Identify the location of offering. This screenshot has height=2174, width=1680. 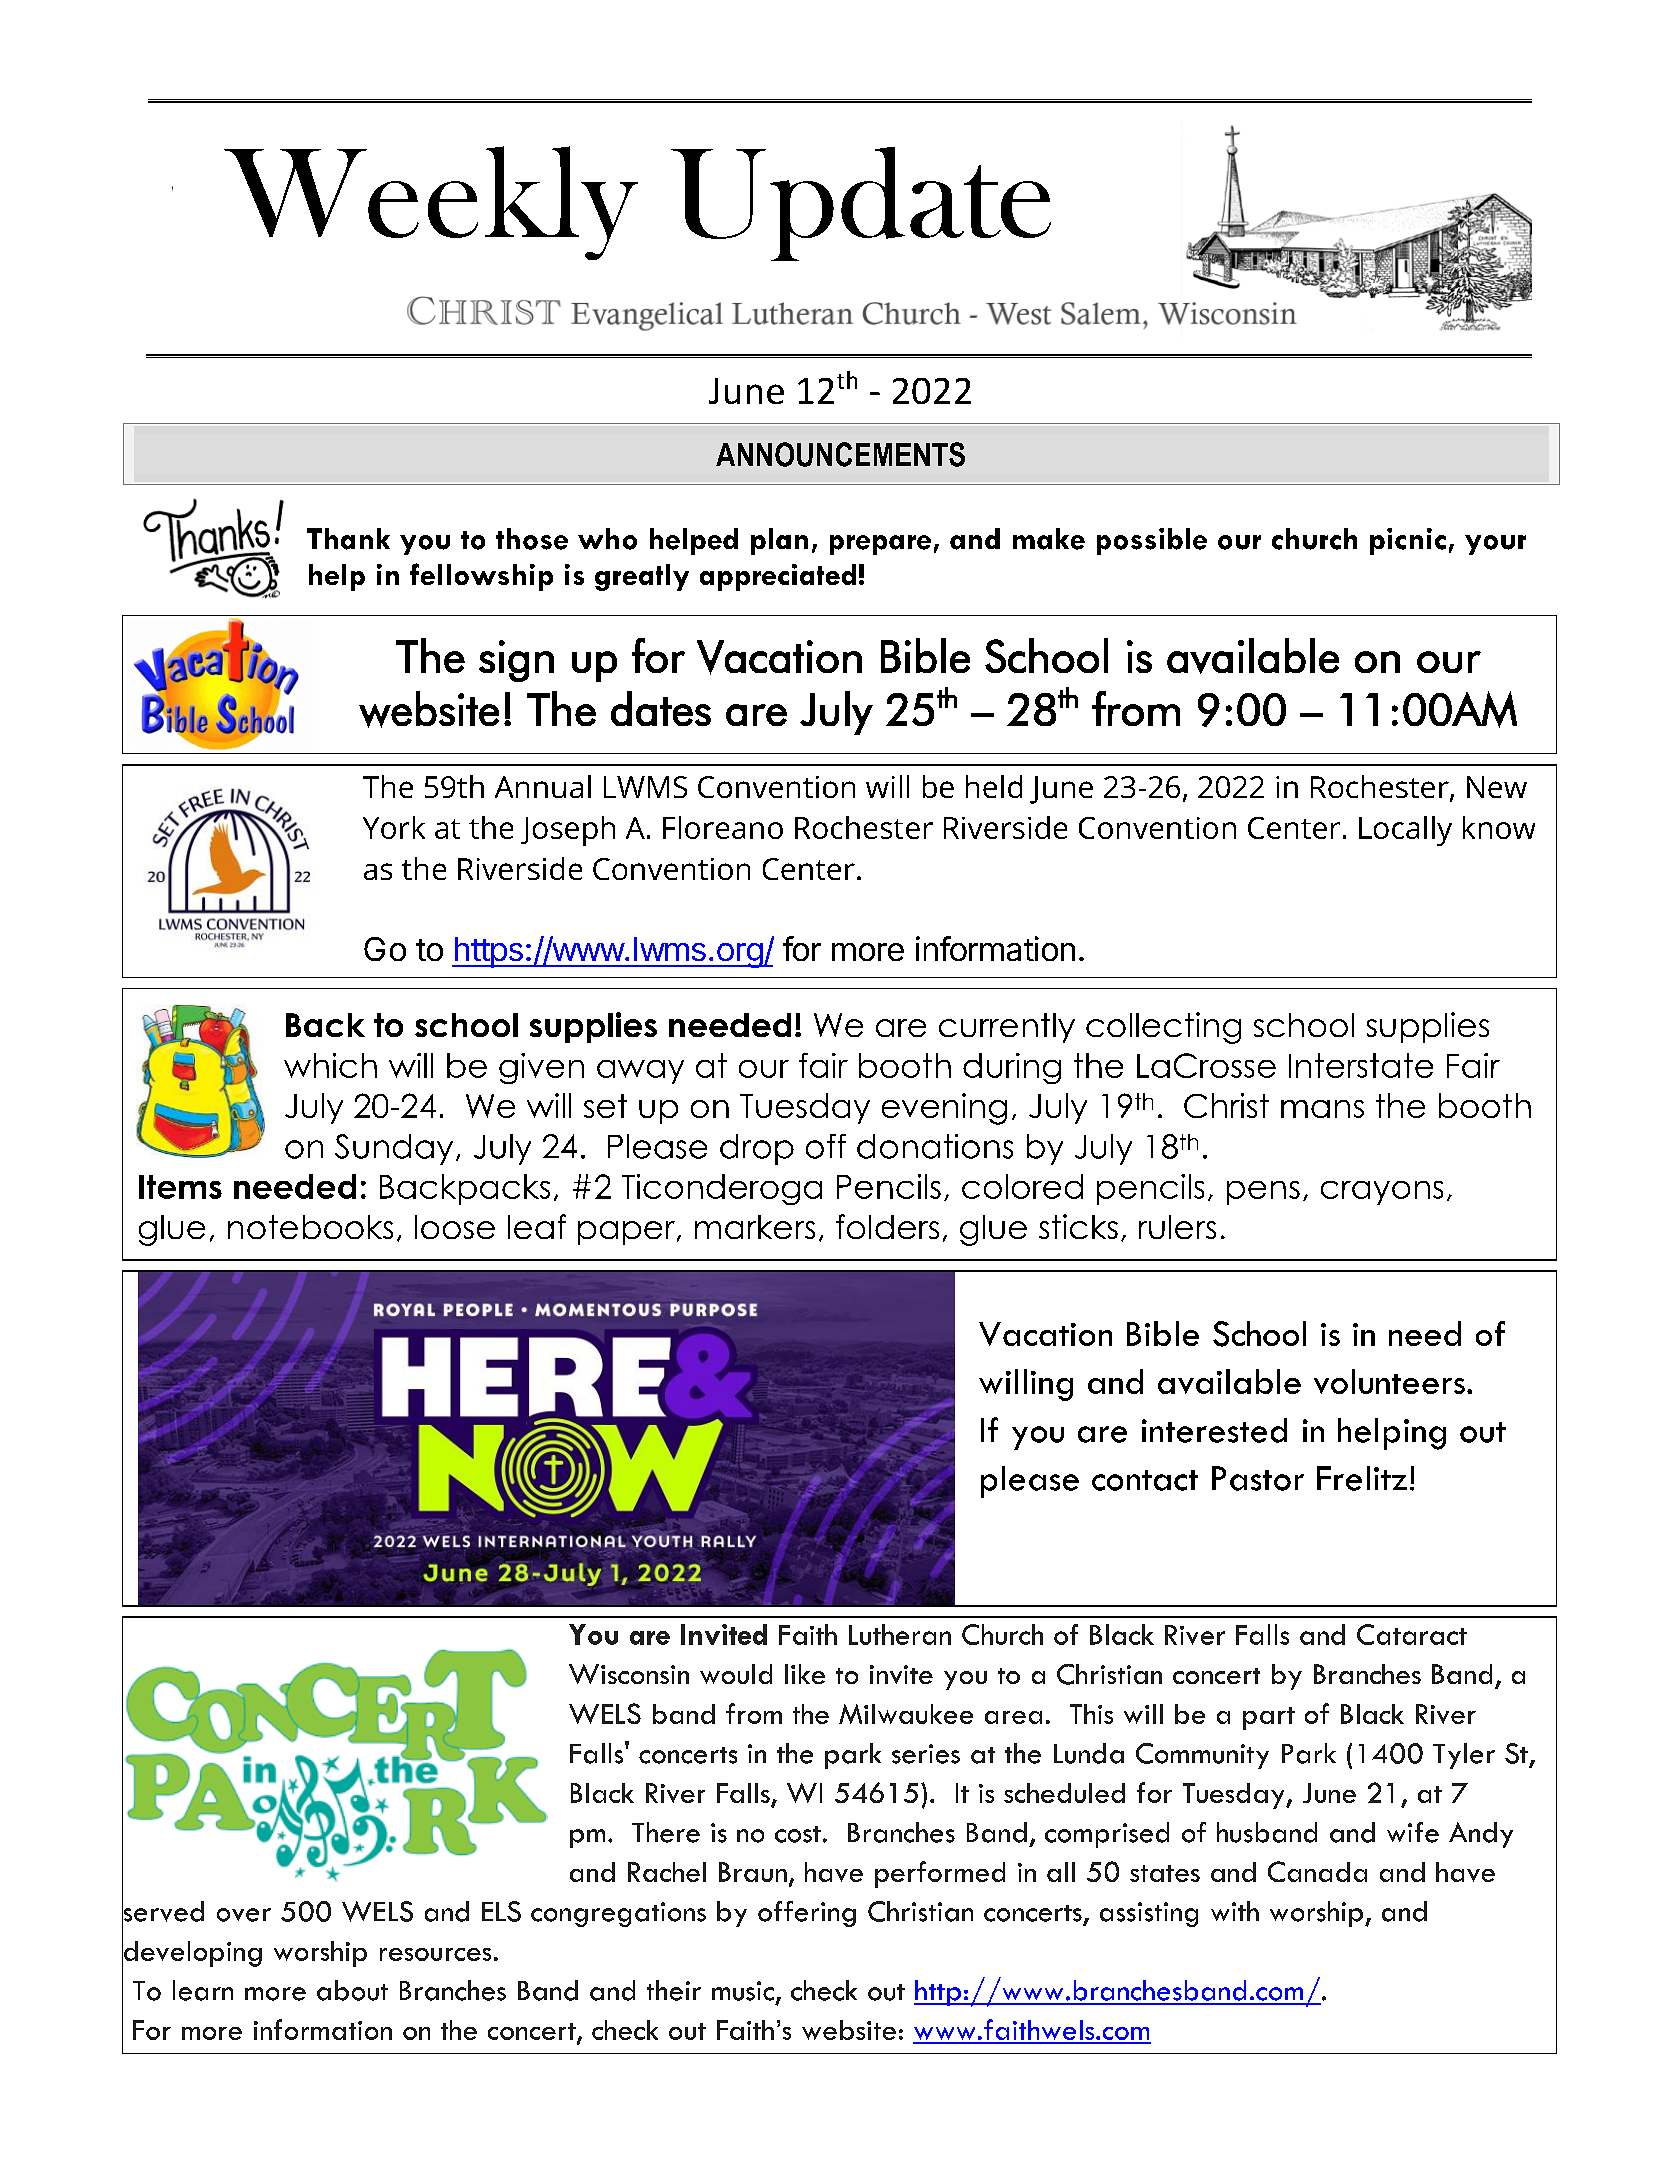
(807, 1914).
